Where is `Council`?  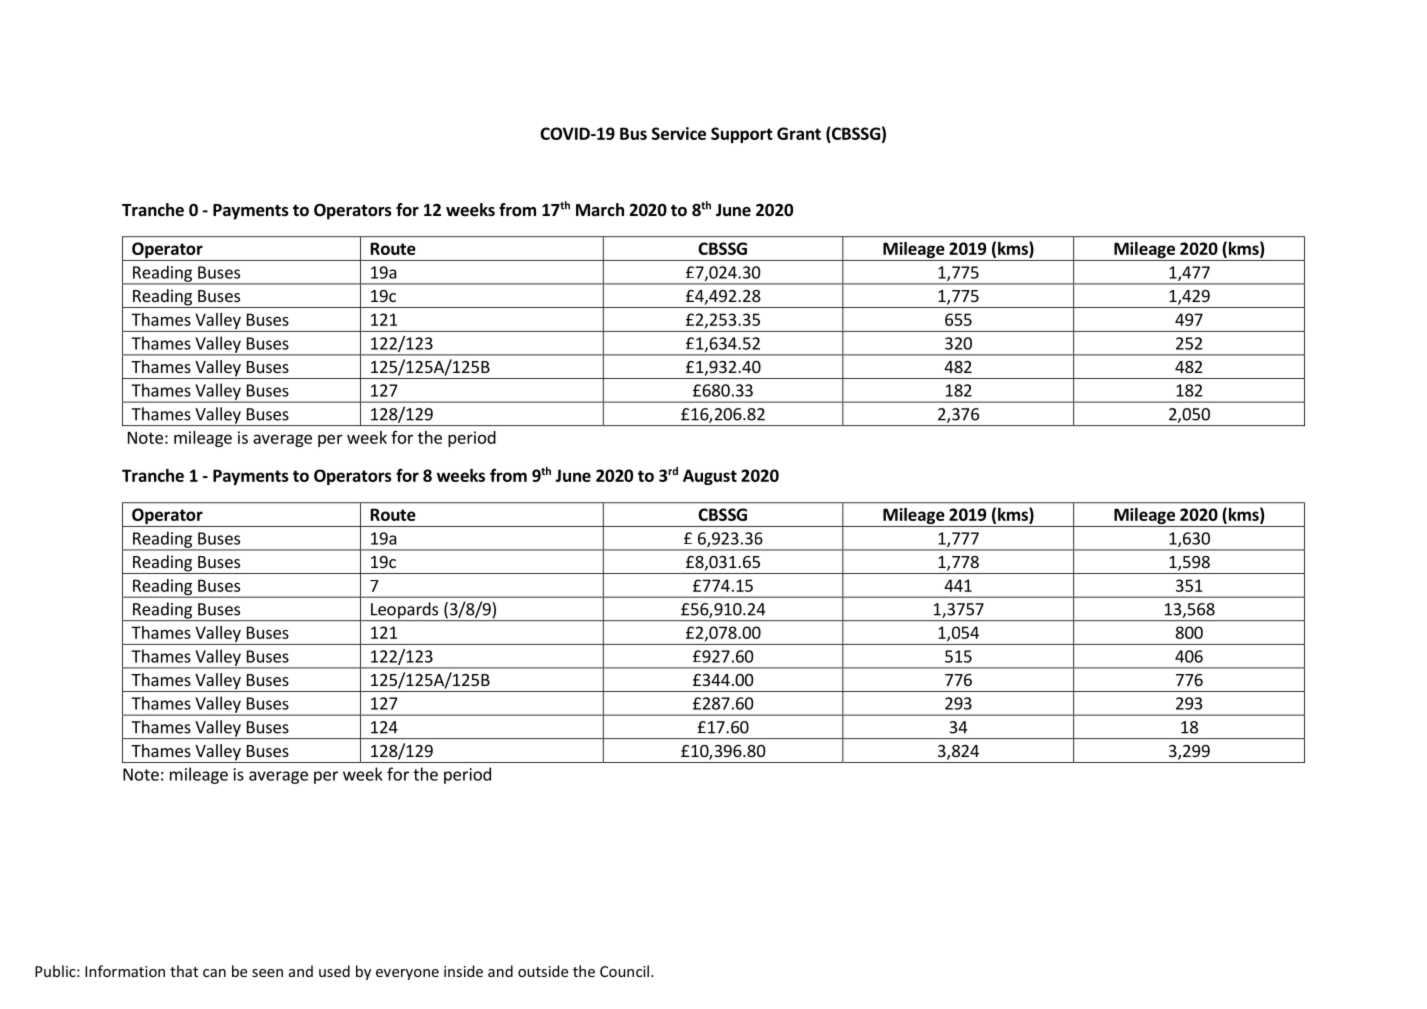
Council is located at coordinates (624, 971).
